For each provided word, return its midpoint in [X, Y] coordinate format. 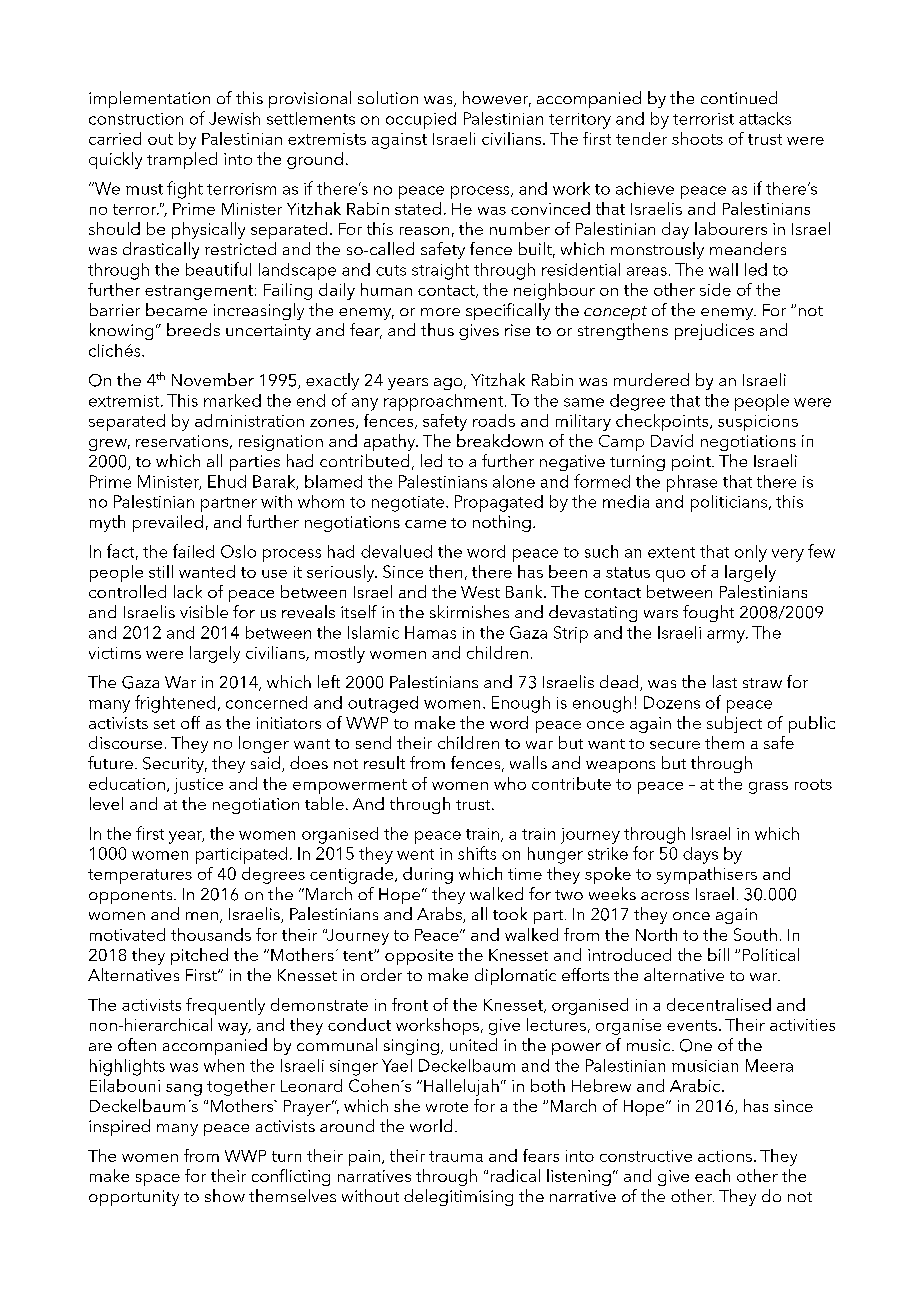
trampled [182, 160]
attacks [765, 118]
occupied [421, 120]
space [158, 1180]
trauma [456, 1156]
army [727, 636]
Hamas [430, 632]
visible [204, 611]
